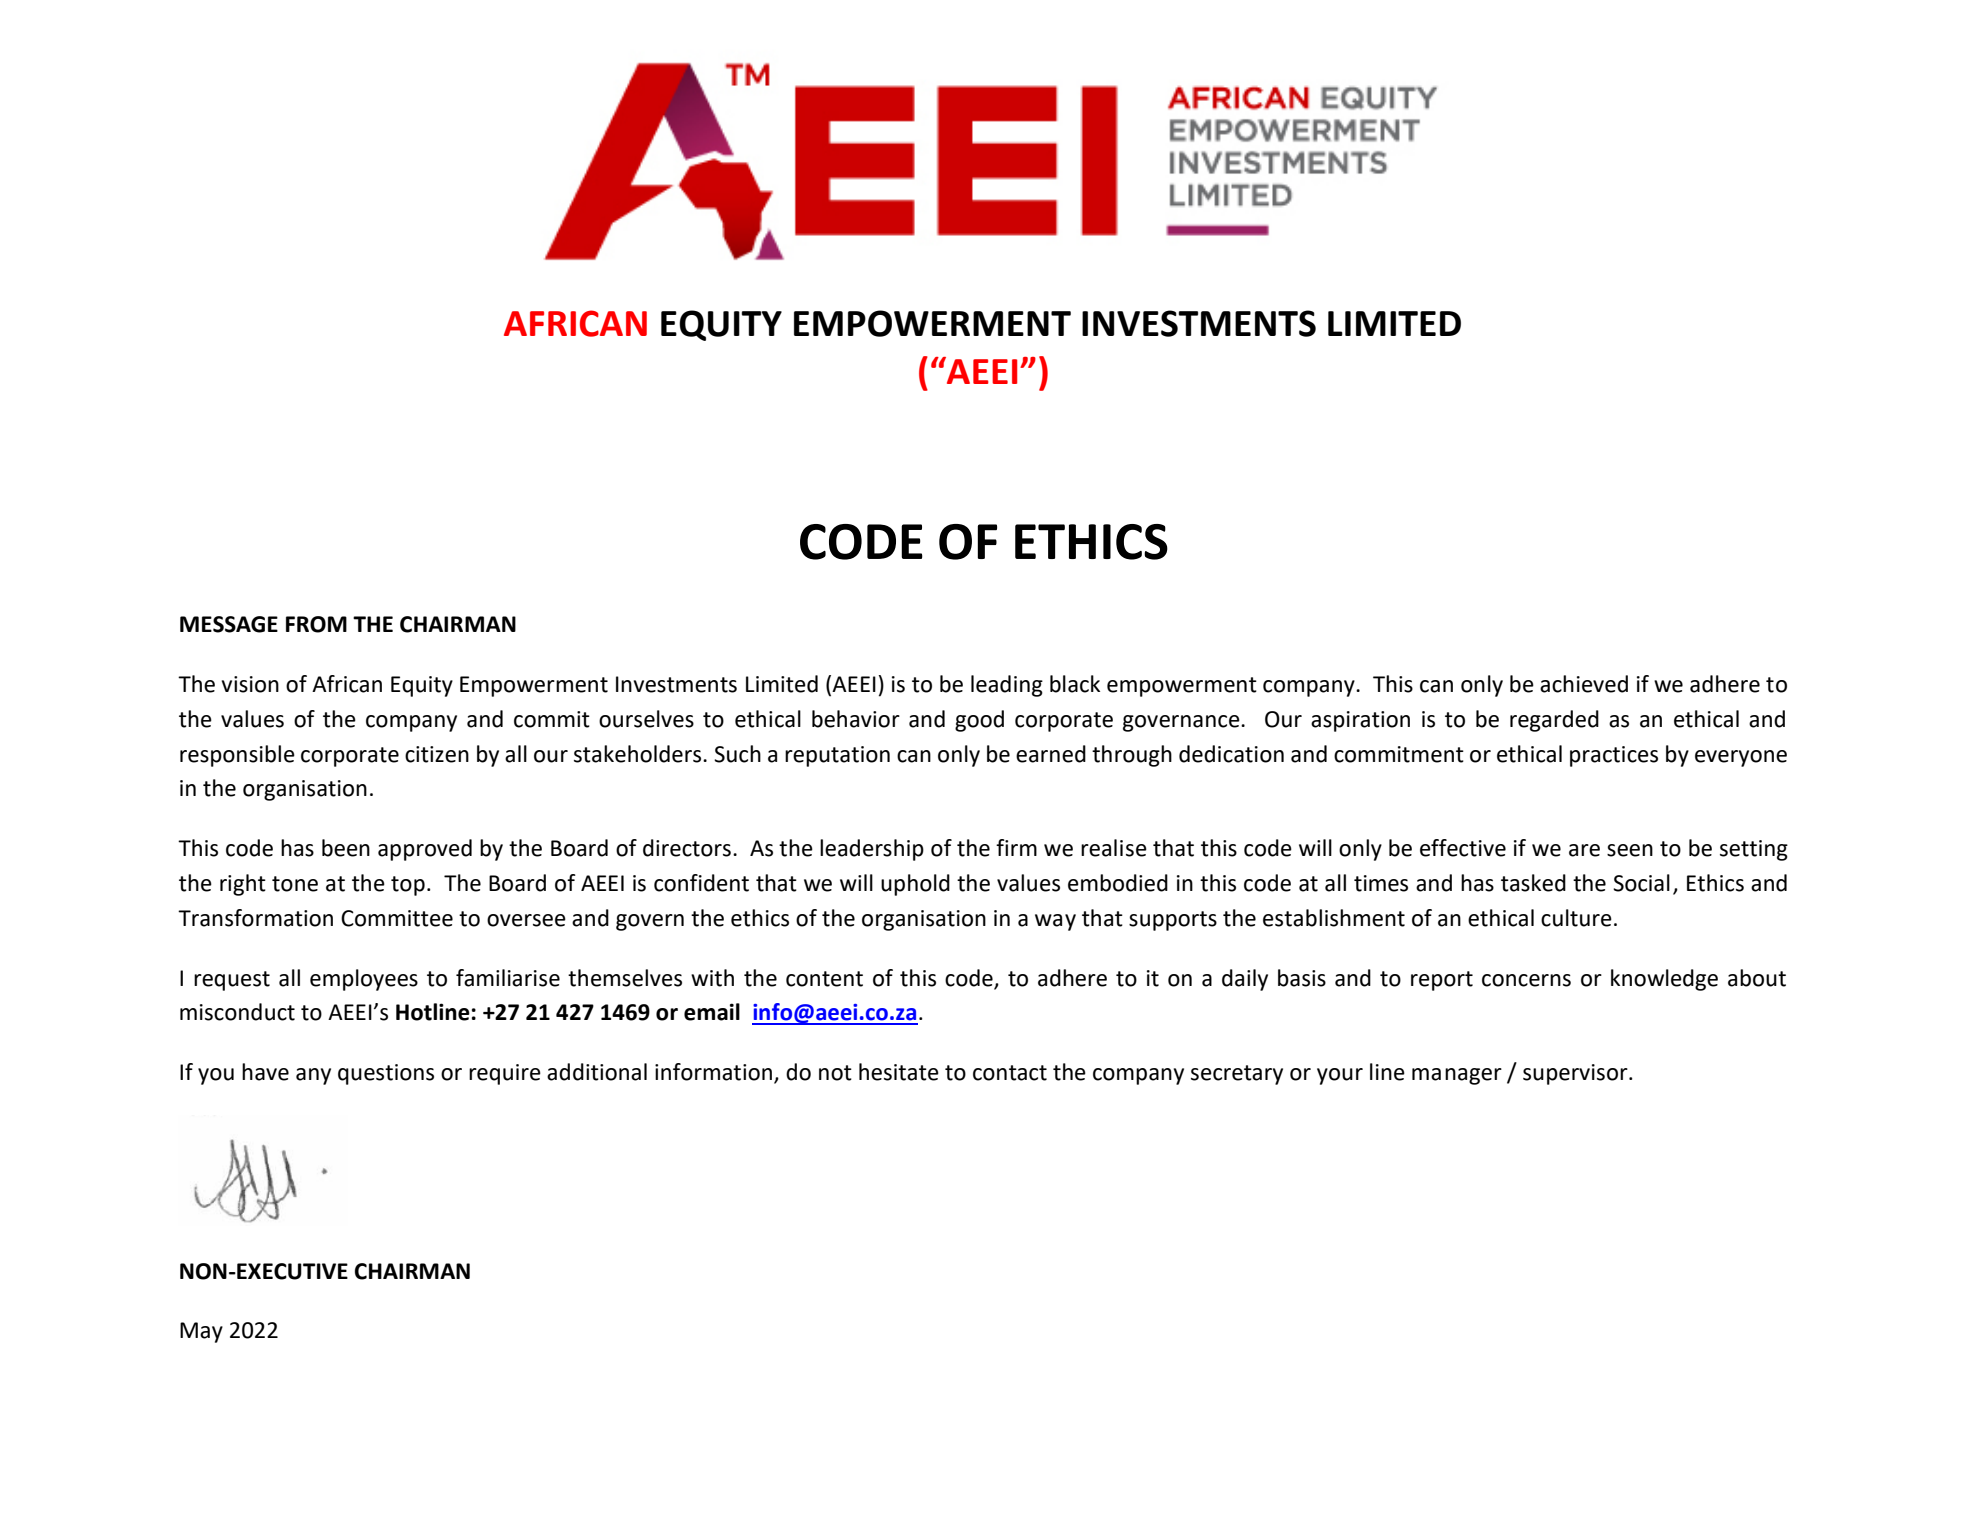 Image resolution: width=1967 pixels, height=1520 pixels. What do you see at coordinates (316, 624) in the page?
I see `FROM` at bounding box center [316, 624].
